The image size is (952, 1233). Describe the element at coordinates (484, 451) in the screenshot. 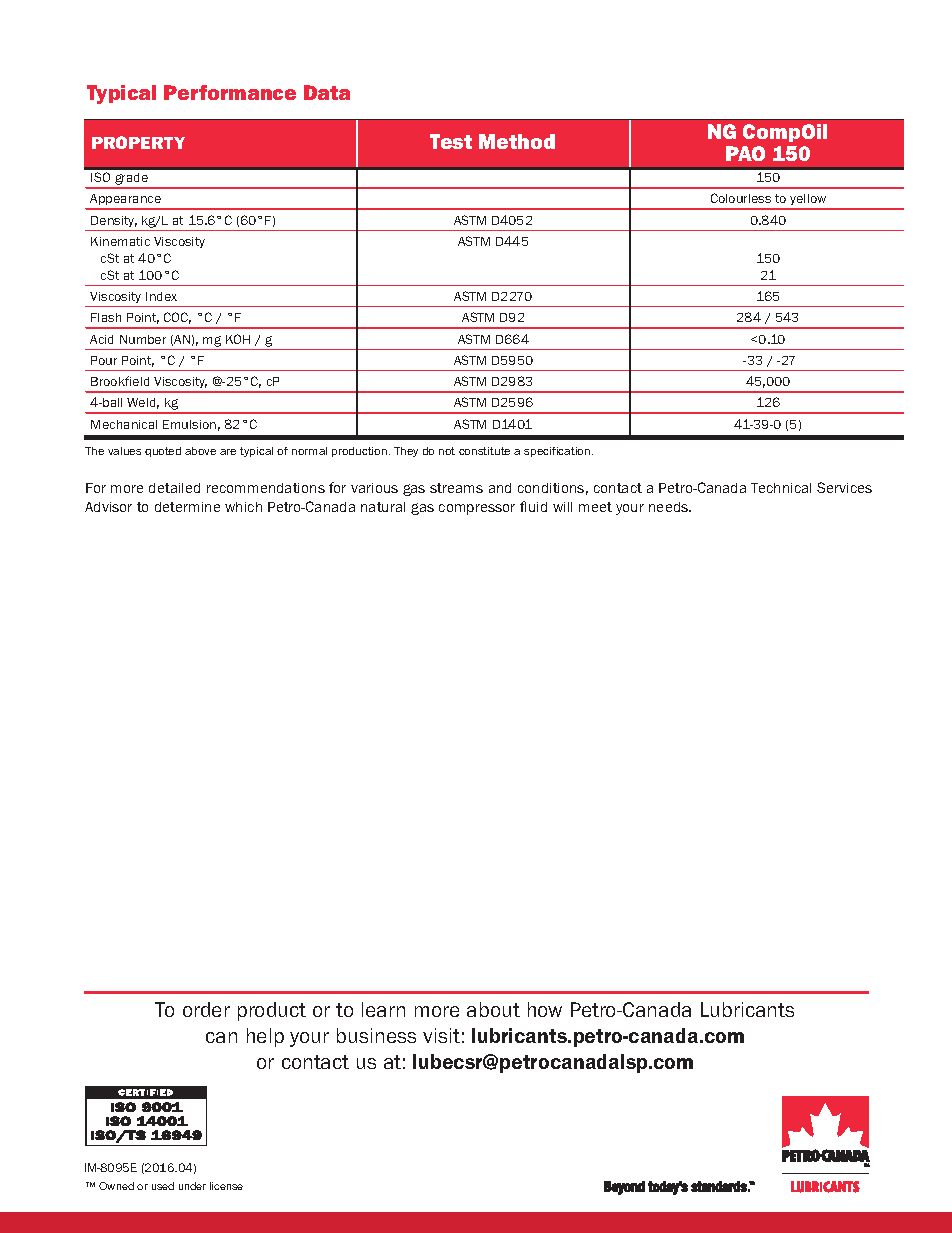

I see `constitute` at that location.
